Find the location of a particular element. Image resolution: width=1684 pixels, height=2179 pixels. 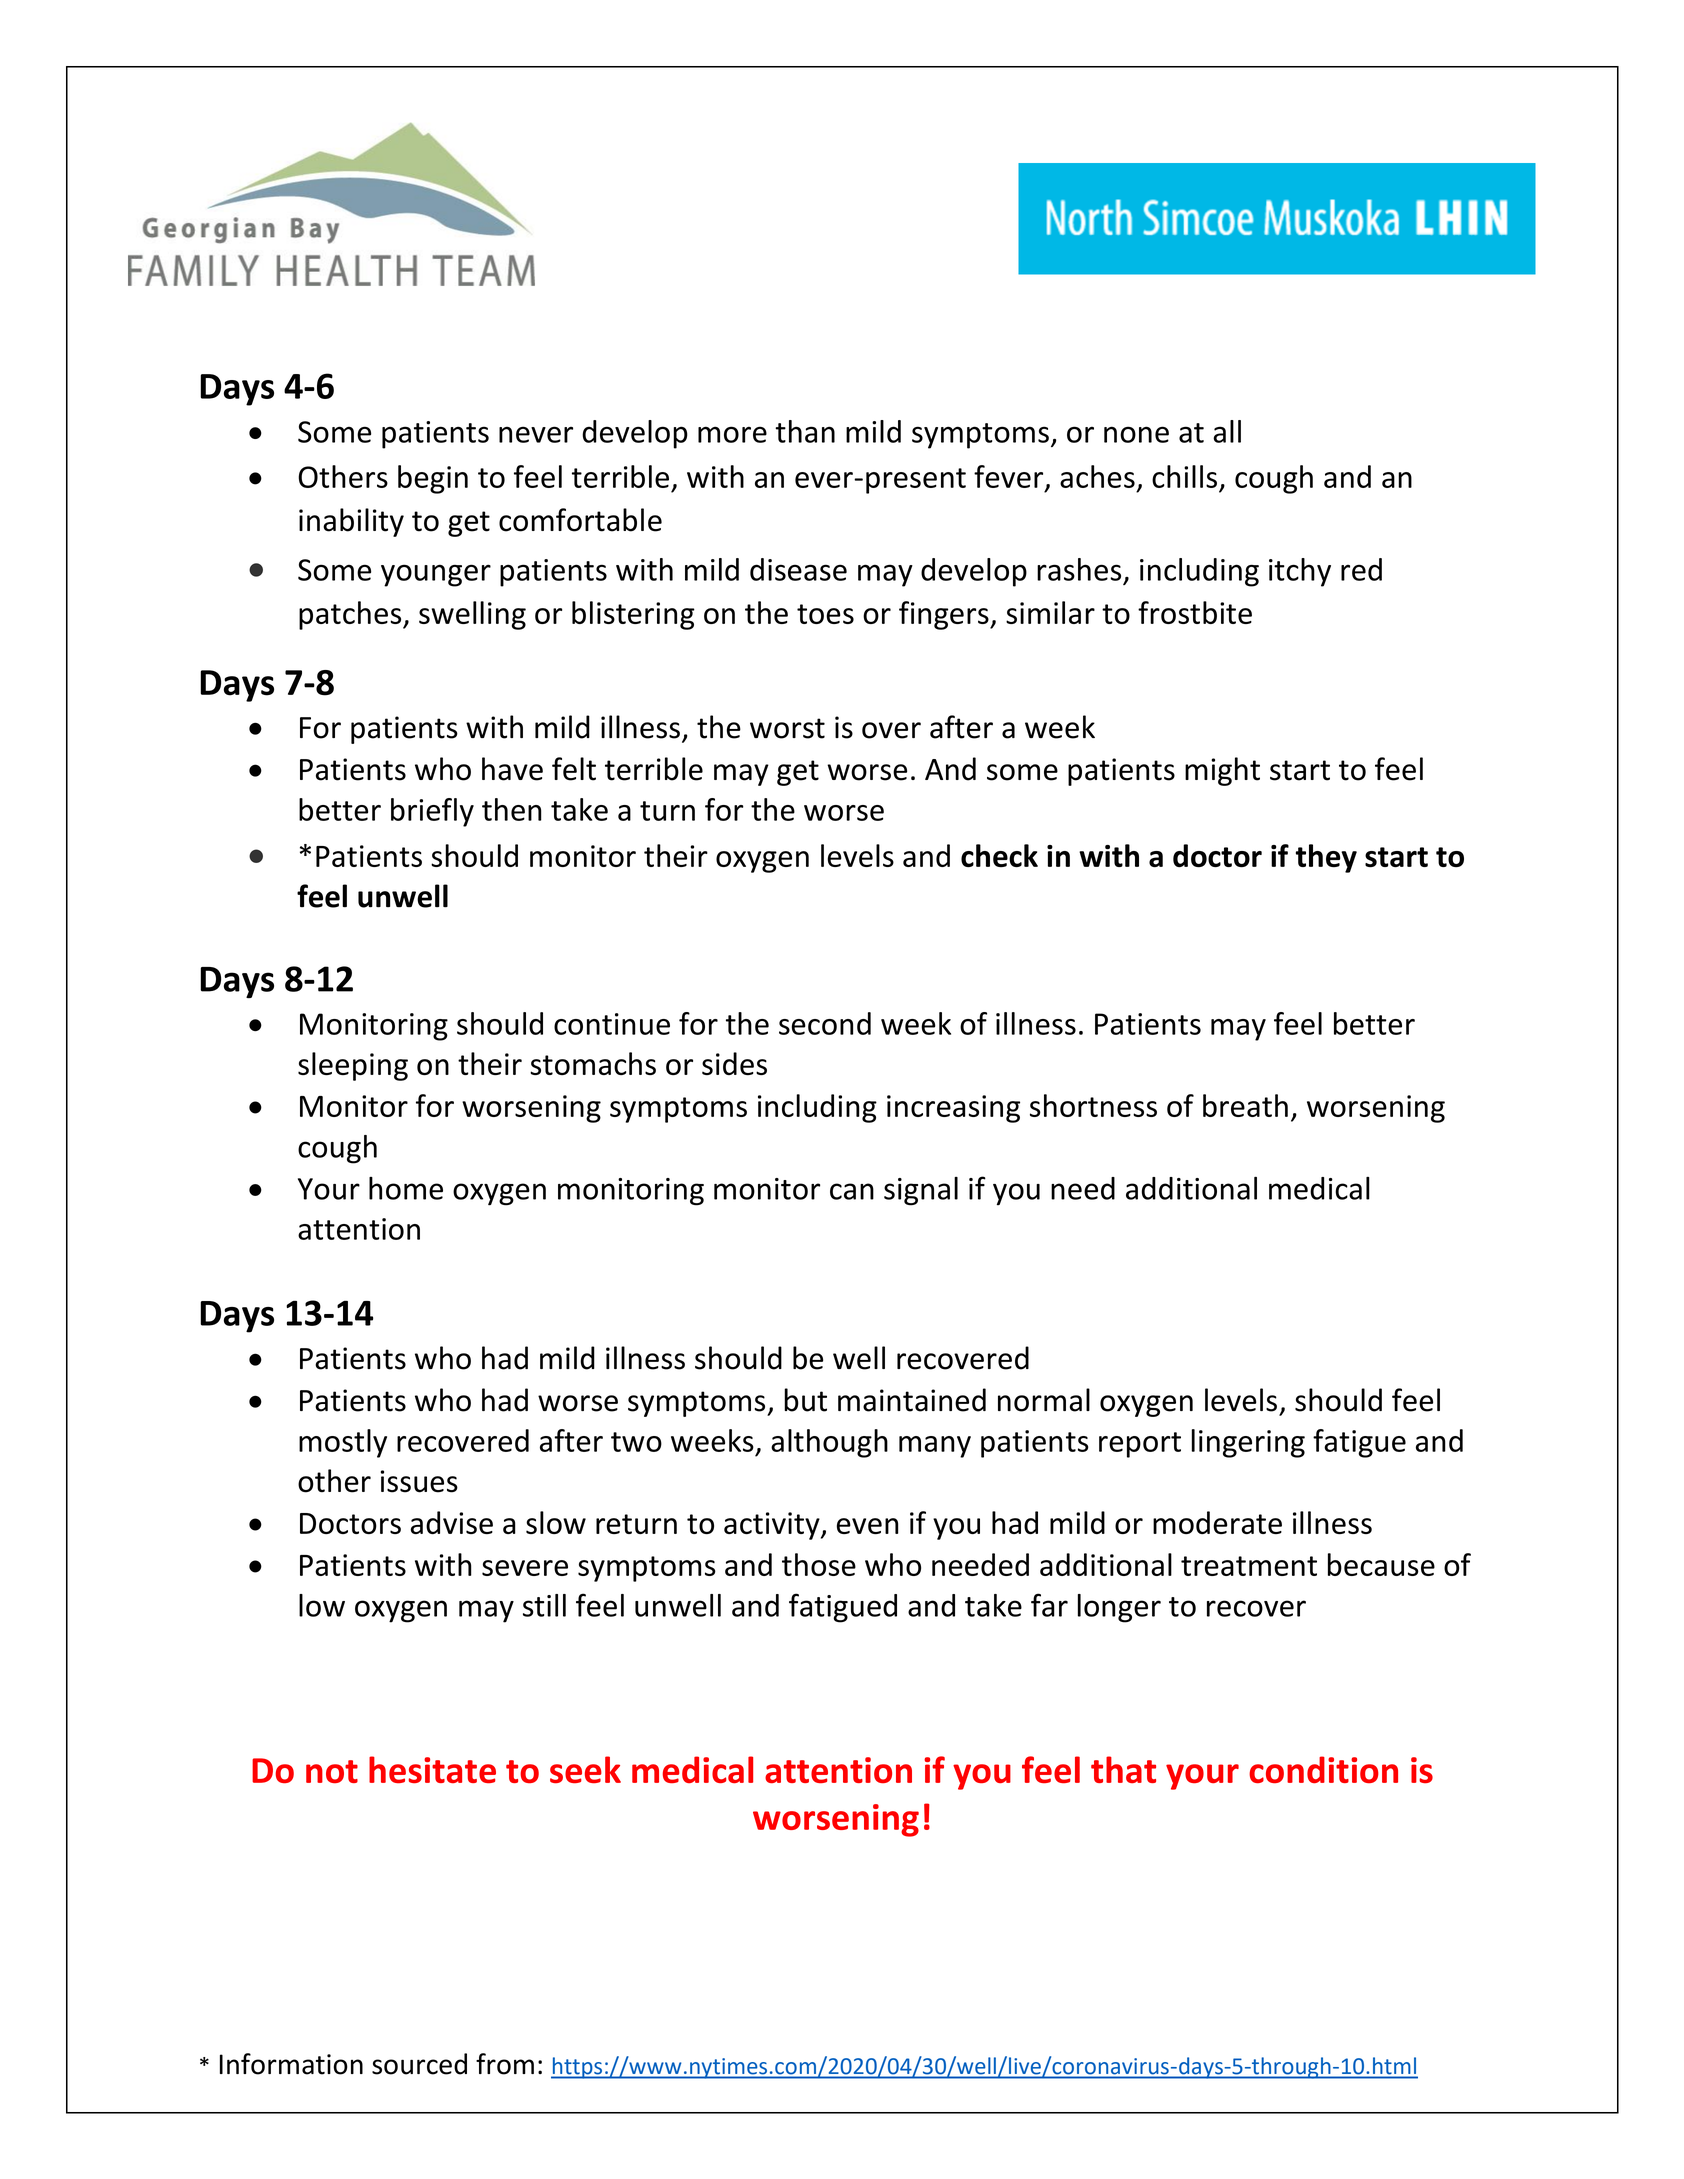

than is located at coordinates (805, 431).
